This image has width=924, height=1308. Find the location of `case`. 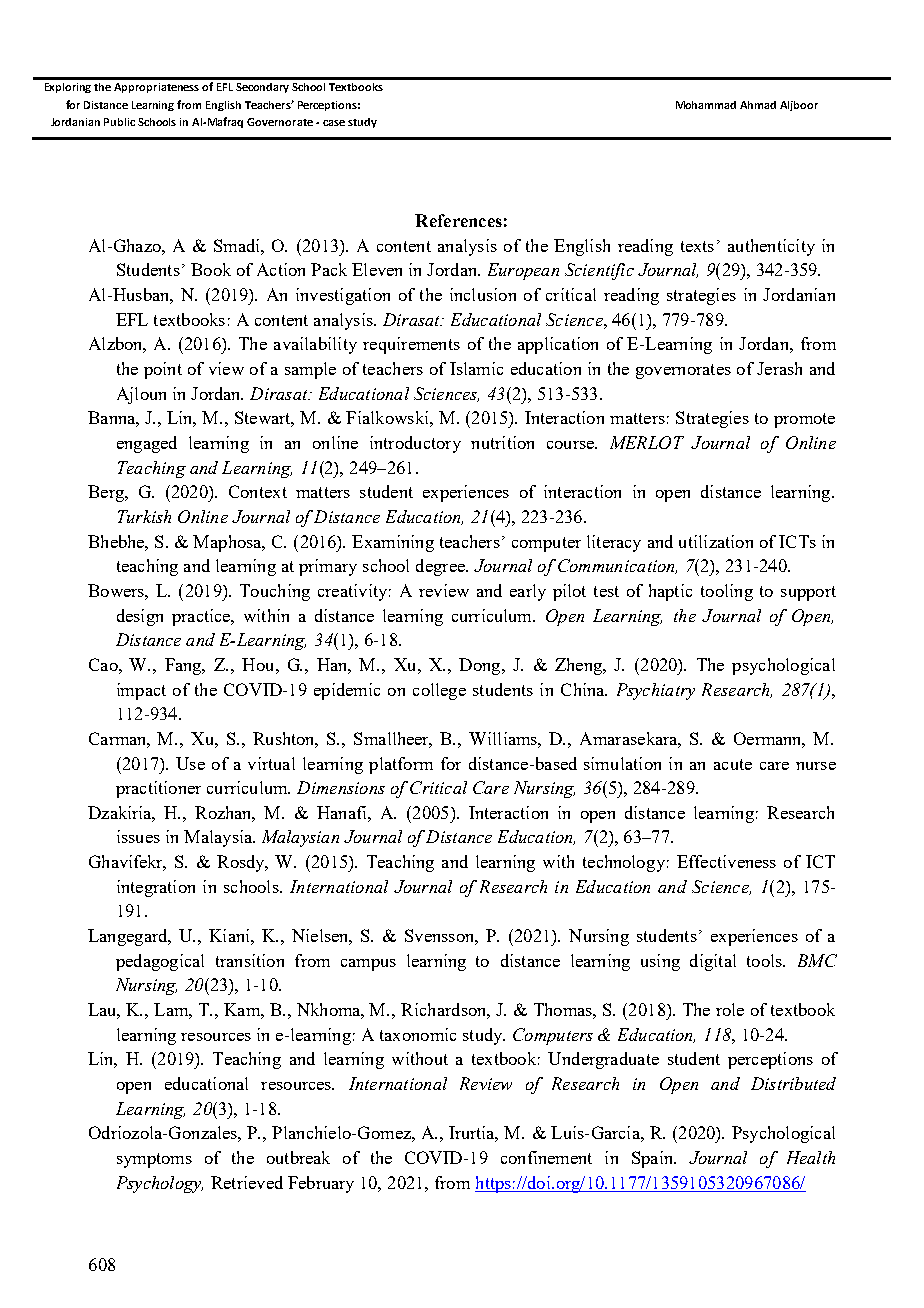

case is located at coordinates (334, 123).
